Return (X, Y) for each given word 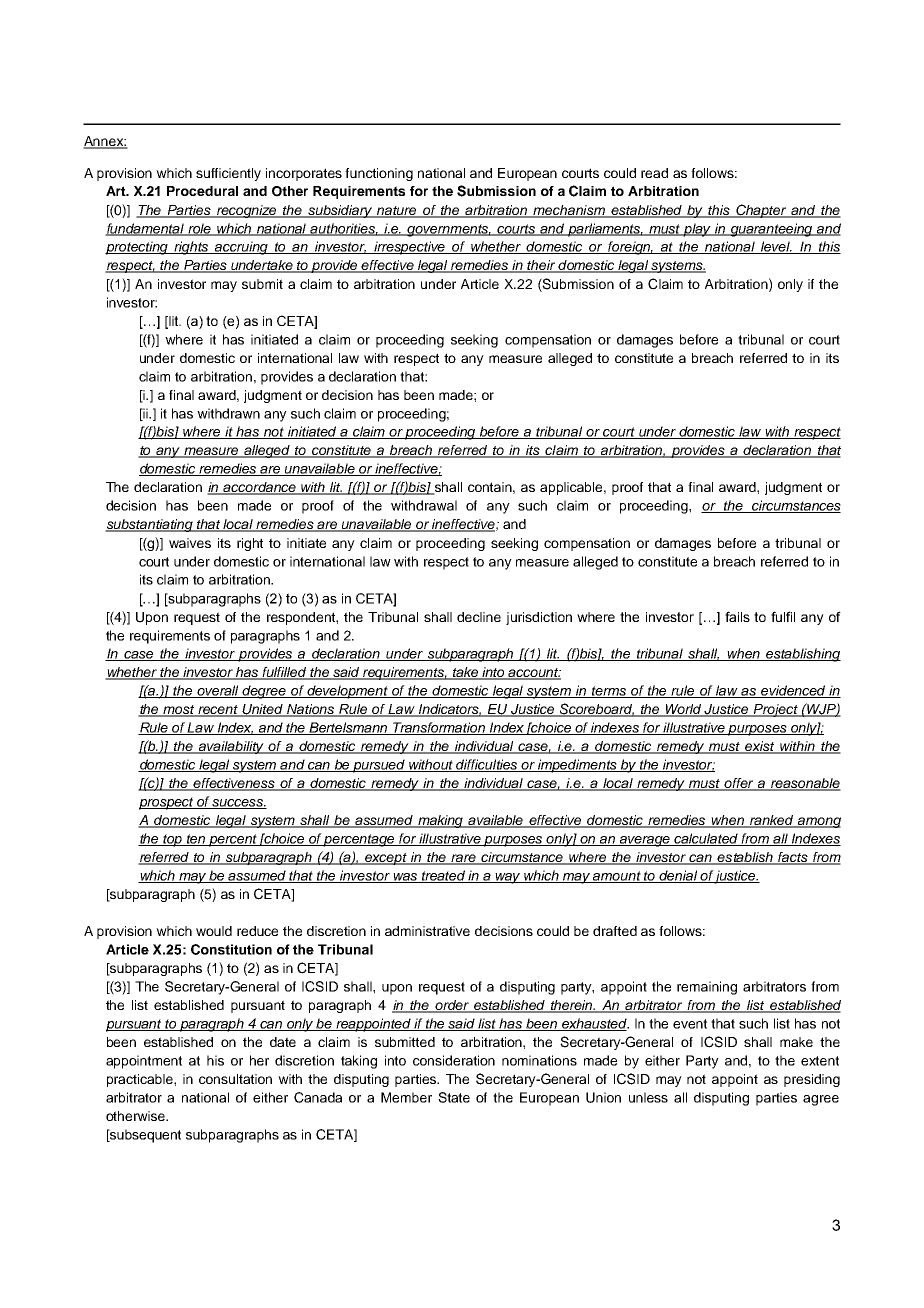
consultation (235, 1079)
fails (737, 616)
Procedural (202, 191)
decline (479, 617)
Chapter (761, 211)
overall (218, 691)
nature (397, 211)
